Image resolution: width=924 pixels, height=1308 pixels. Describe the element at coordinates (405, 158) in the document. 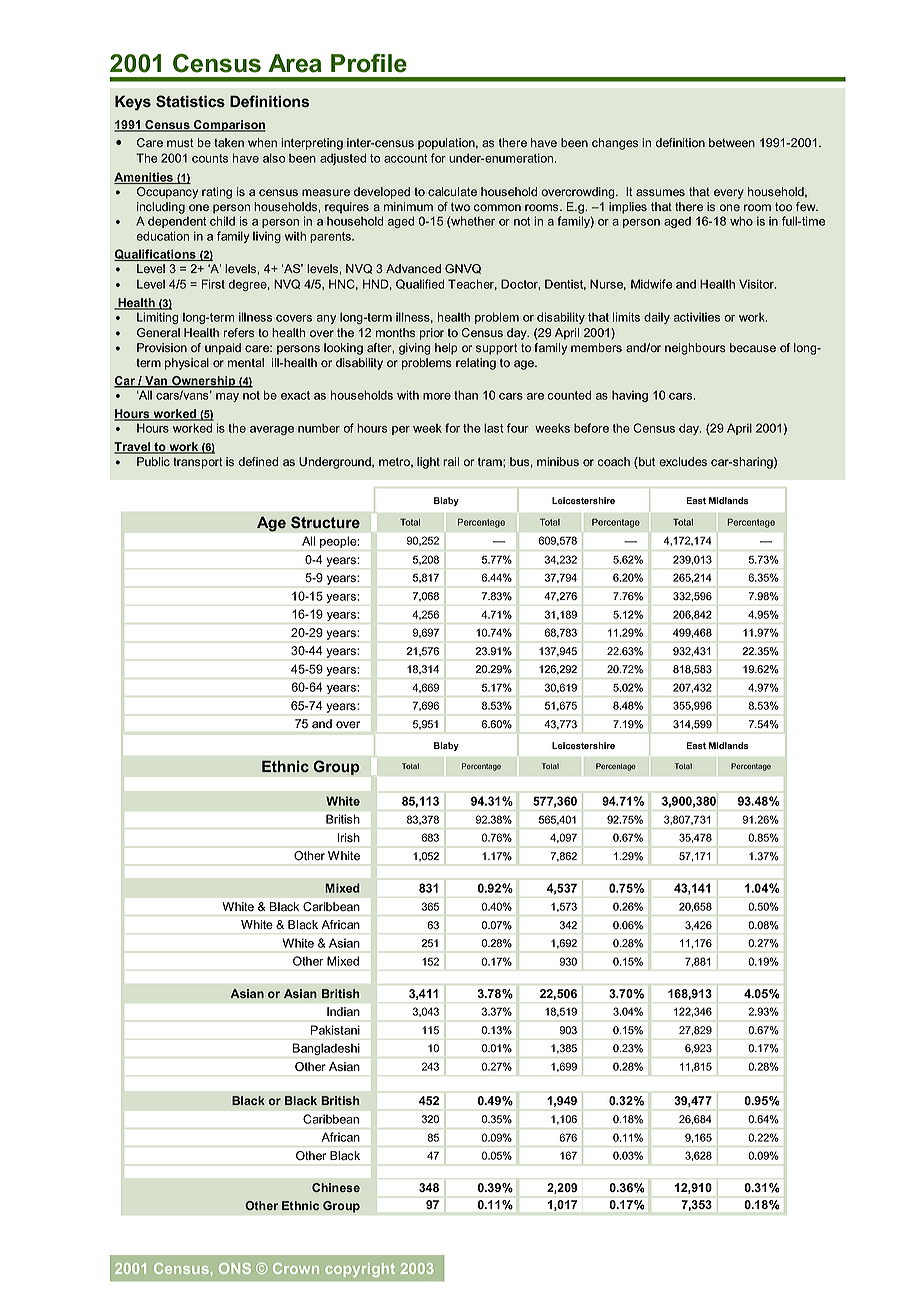

I see `account` at that location.
